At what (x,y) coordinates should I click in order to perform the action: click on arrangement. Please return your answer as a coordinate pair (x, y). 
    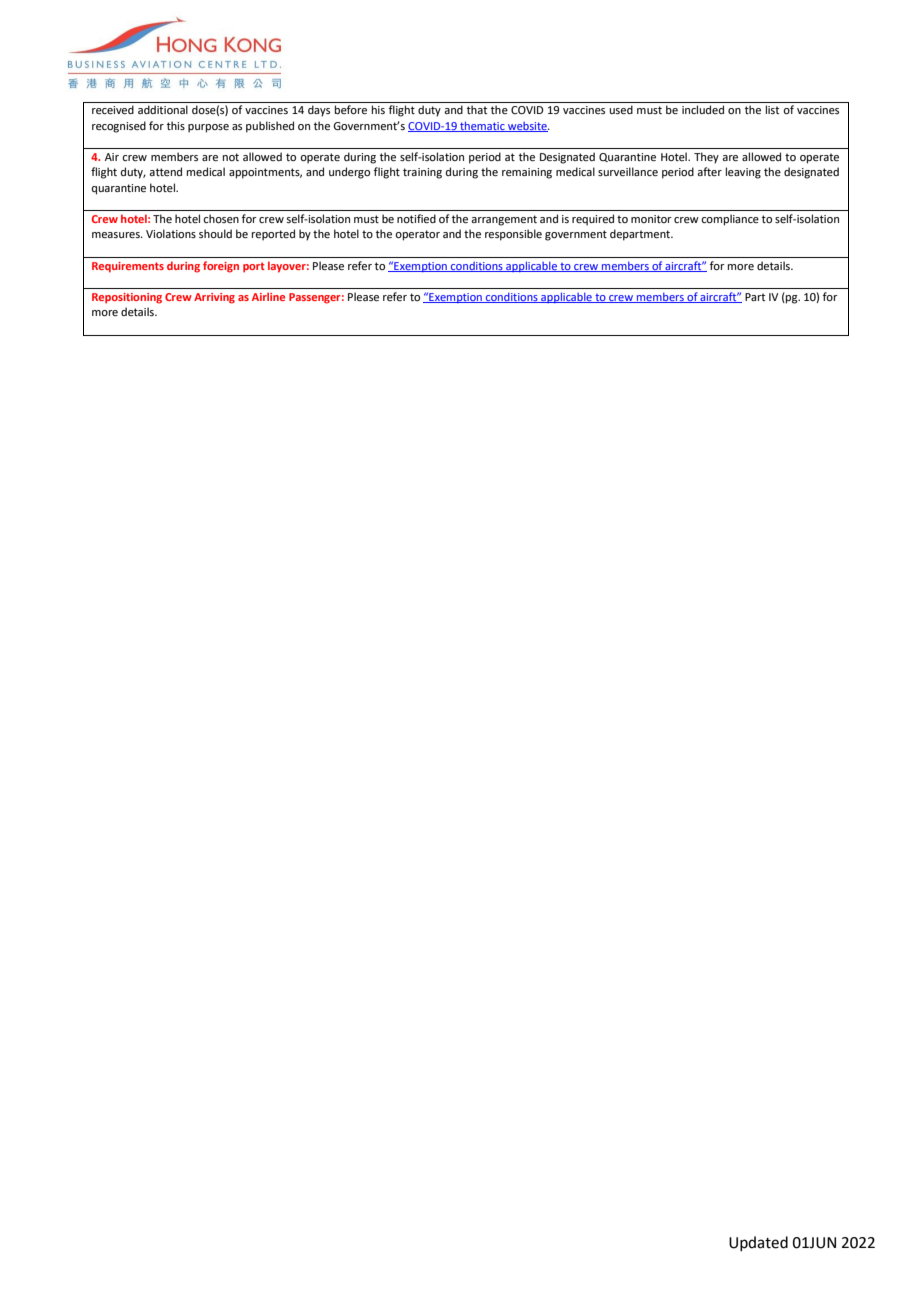
    Looking at the image, I should click on (504, 220).
